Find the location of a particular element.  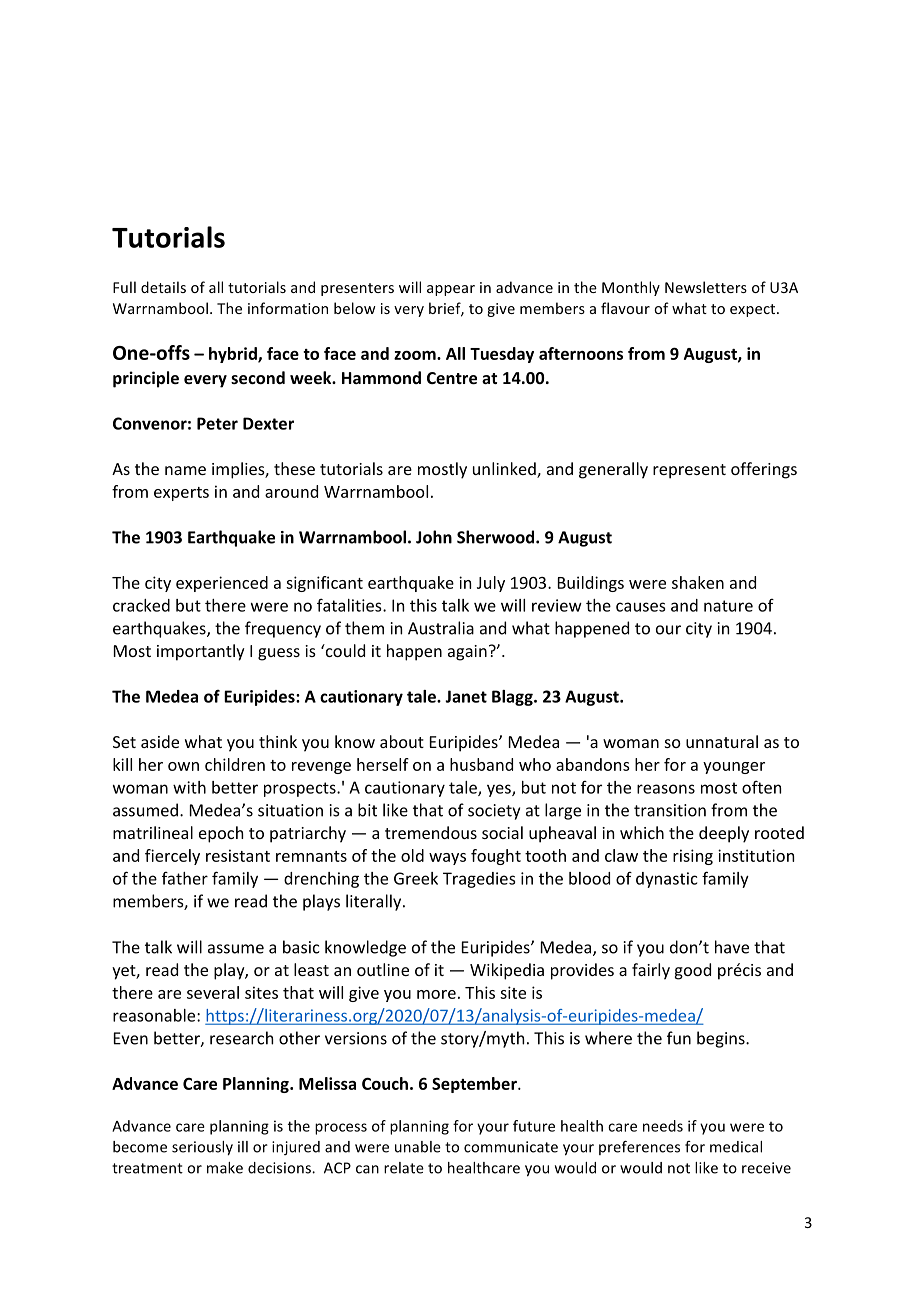

appear is located at coordinates (451, 290).
